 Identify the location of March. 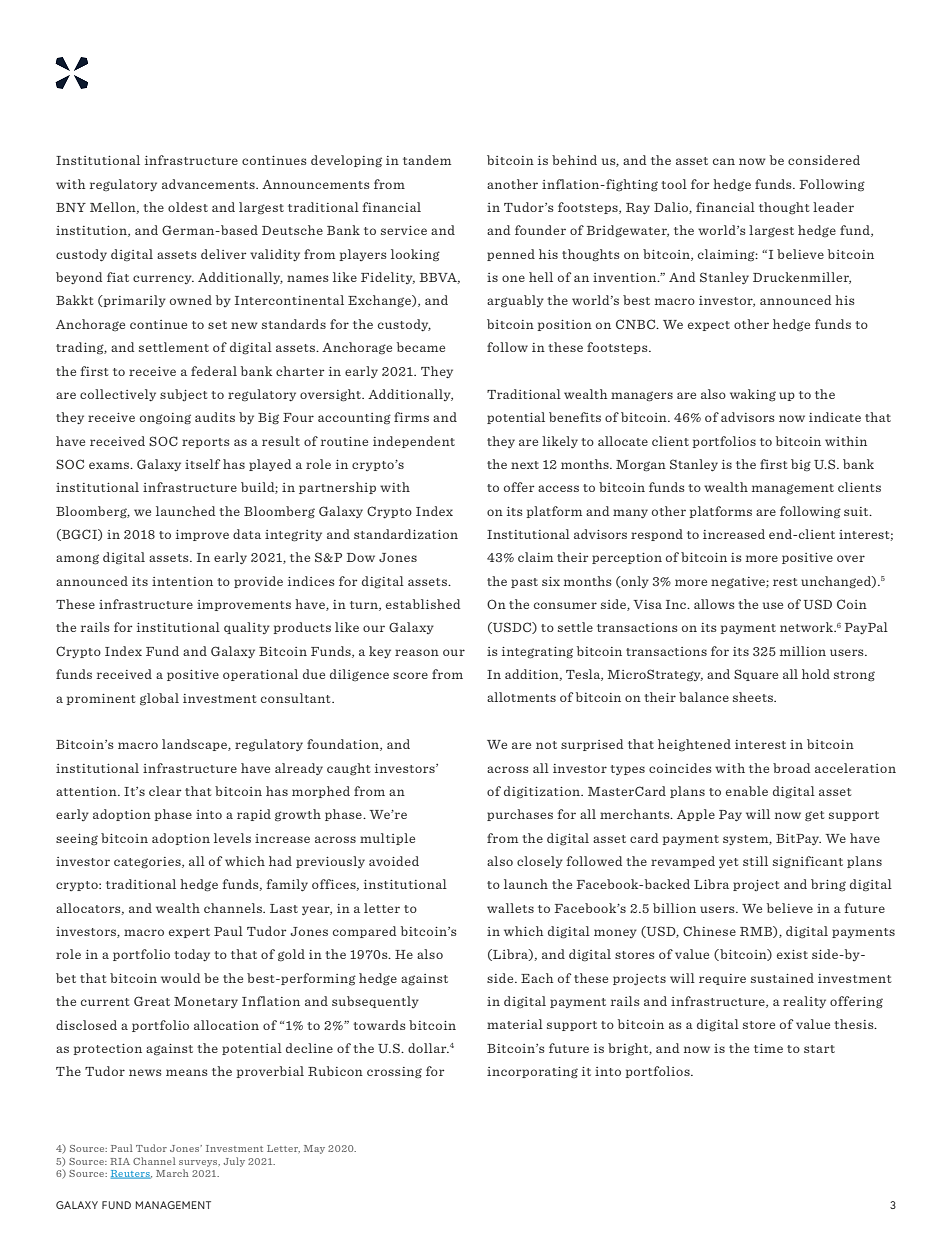
(172, 1173).
